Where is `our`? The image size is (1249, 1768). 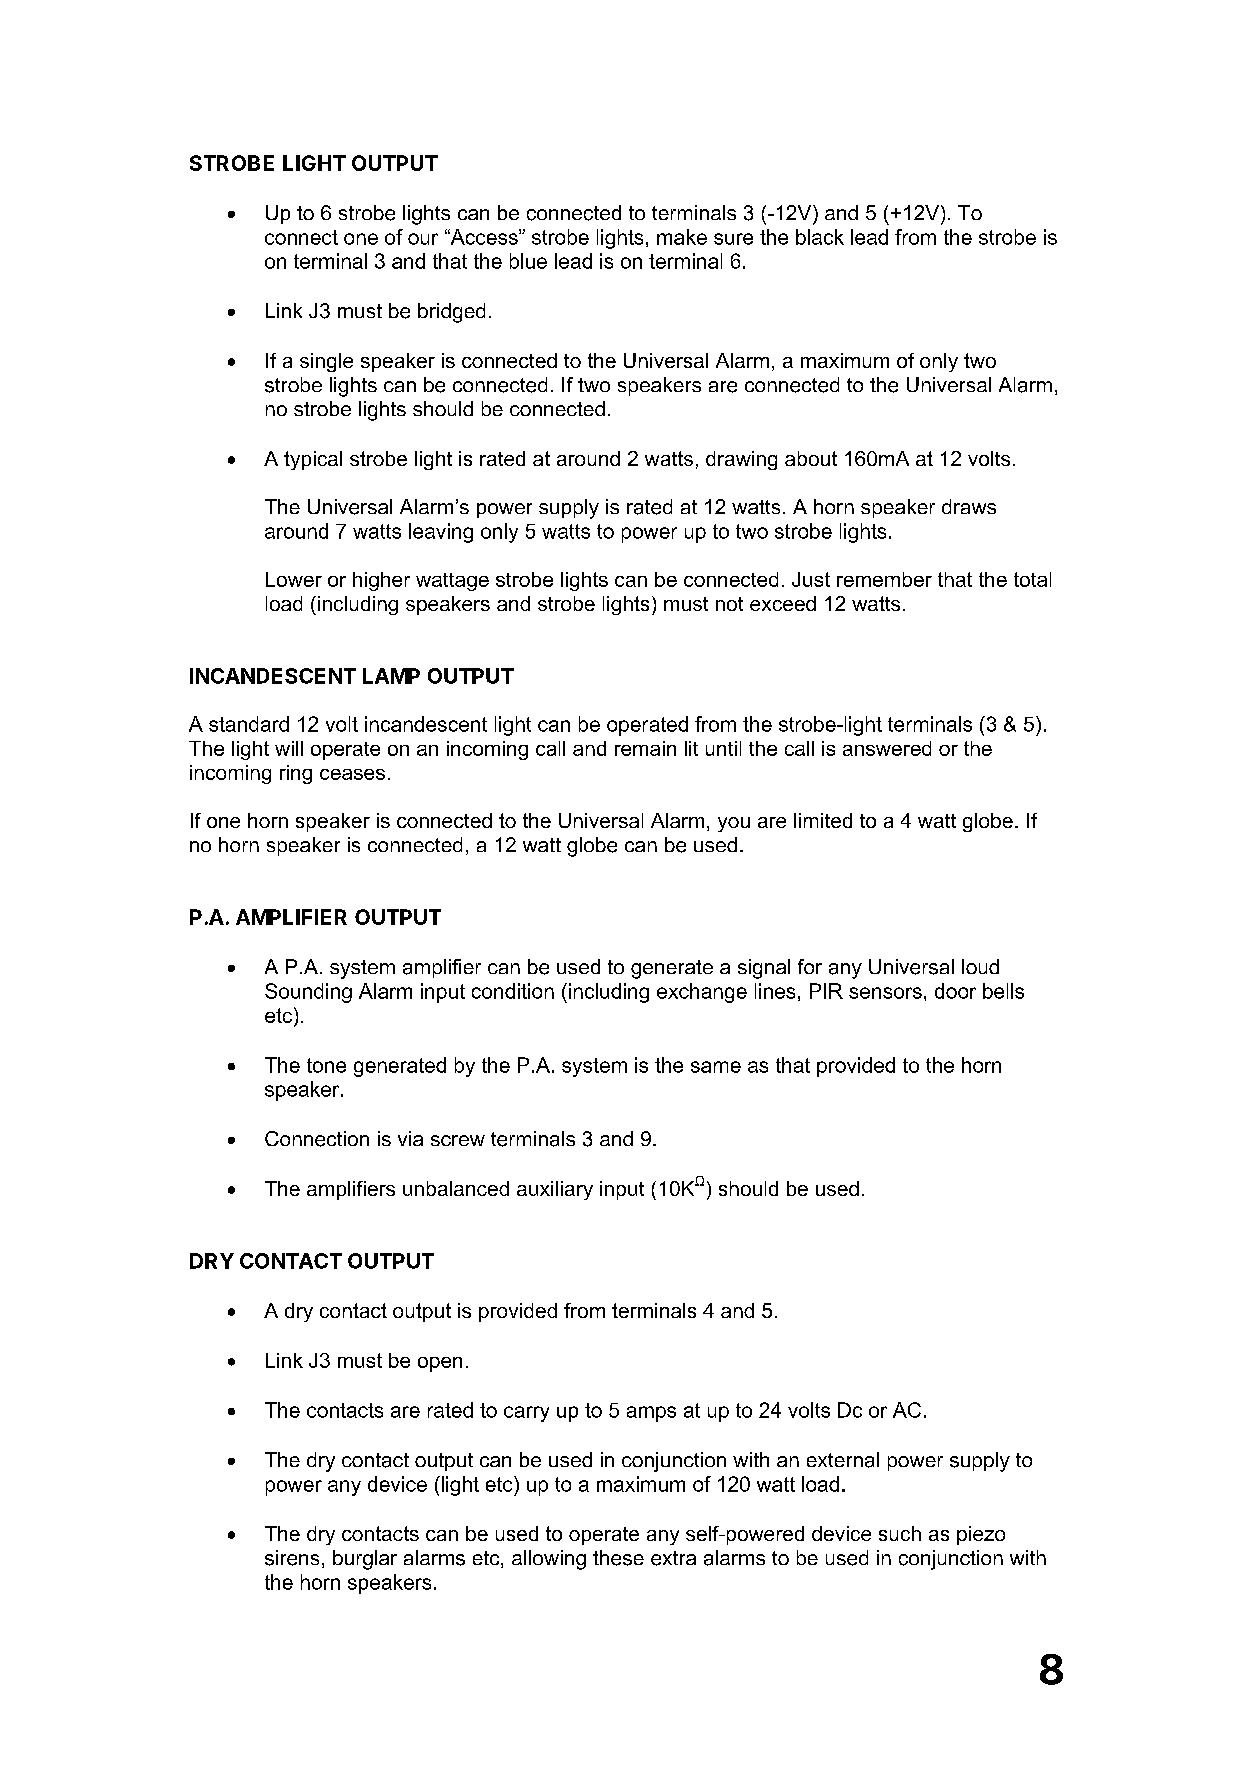
our is located at coordinates (423, 239).
